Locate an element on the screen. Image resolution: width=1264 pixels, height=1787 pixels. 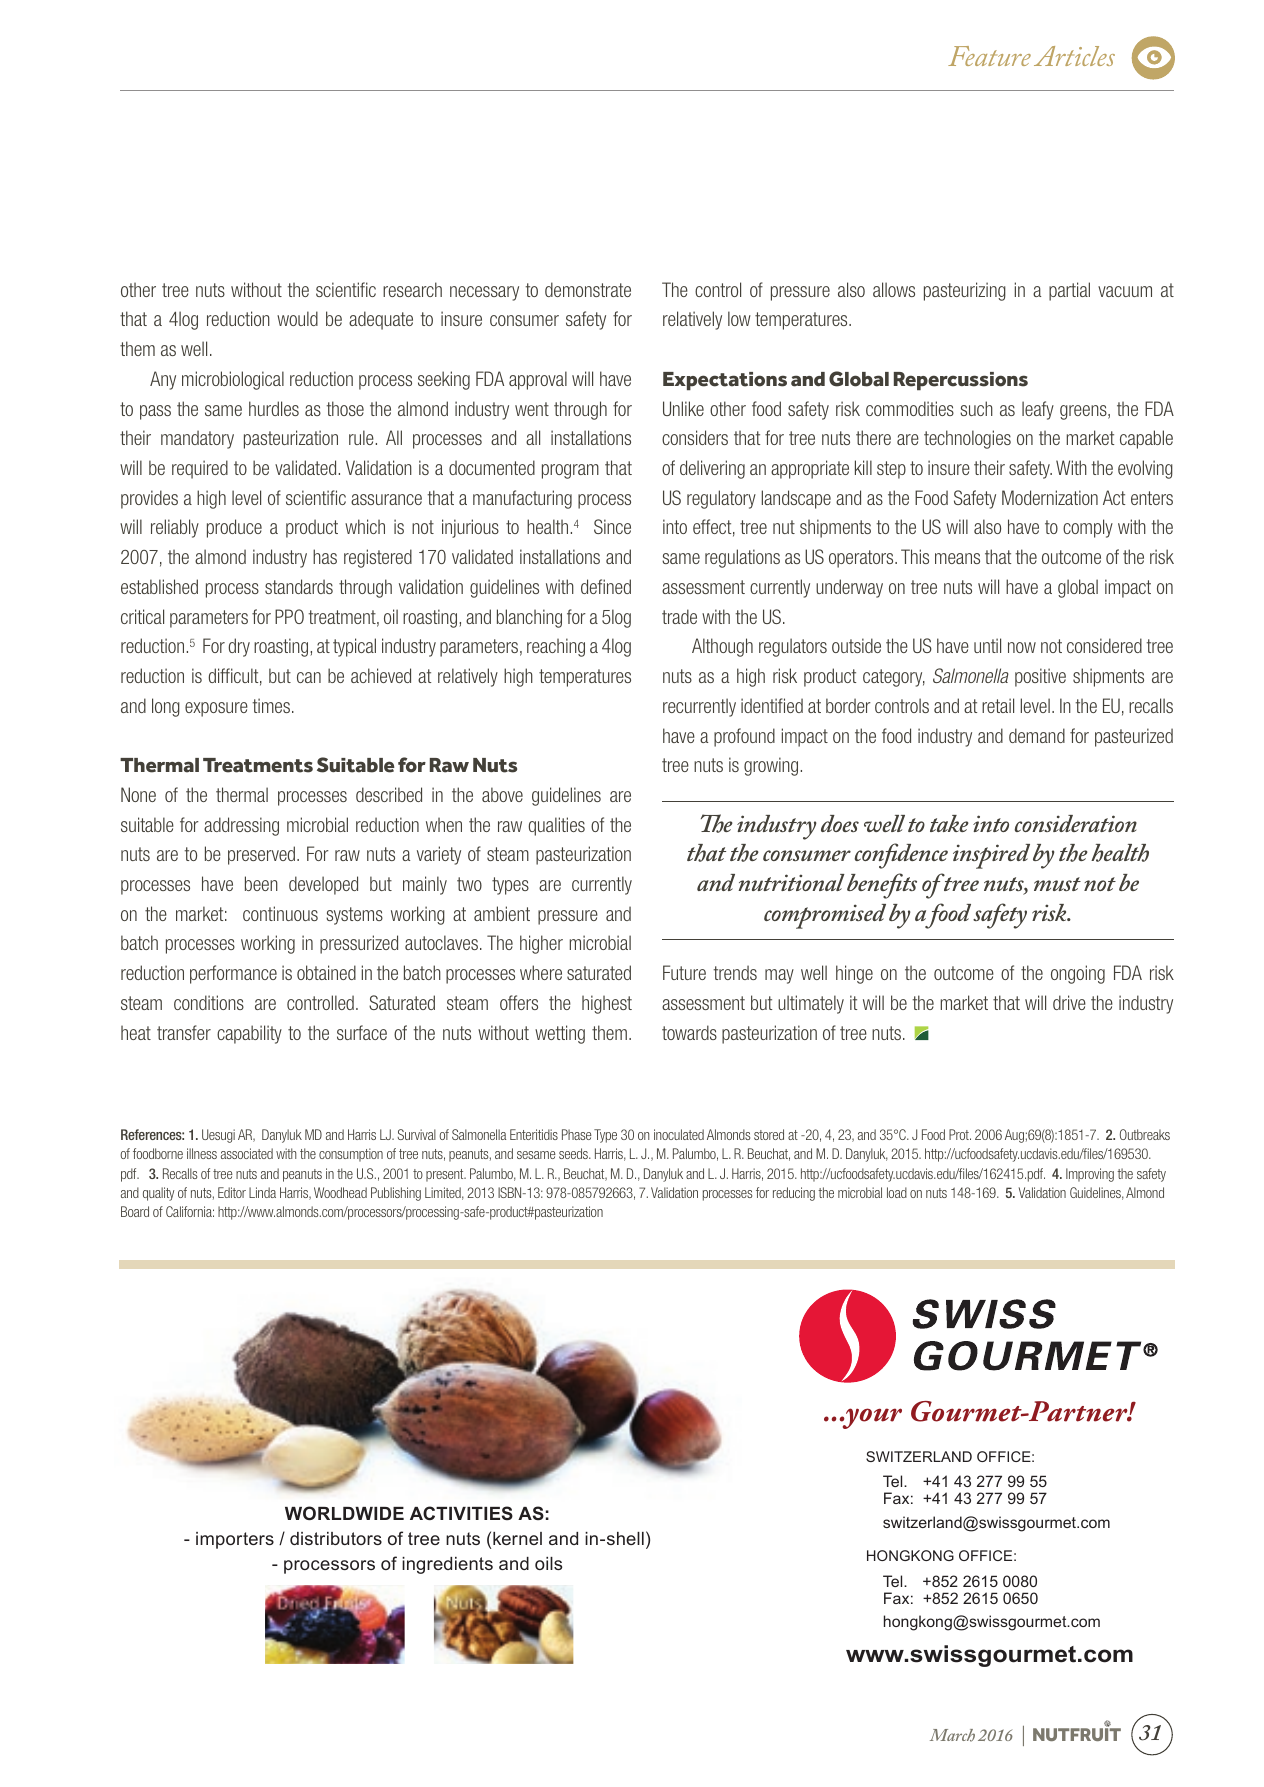
Articles is located at coordinates (1074, 56).
